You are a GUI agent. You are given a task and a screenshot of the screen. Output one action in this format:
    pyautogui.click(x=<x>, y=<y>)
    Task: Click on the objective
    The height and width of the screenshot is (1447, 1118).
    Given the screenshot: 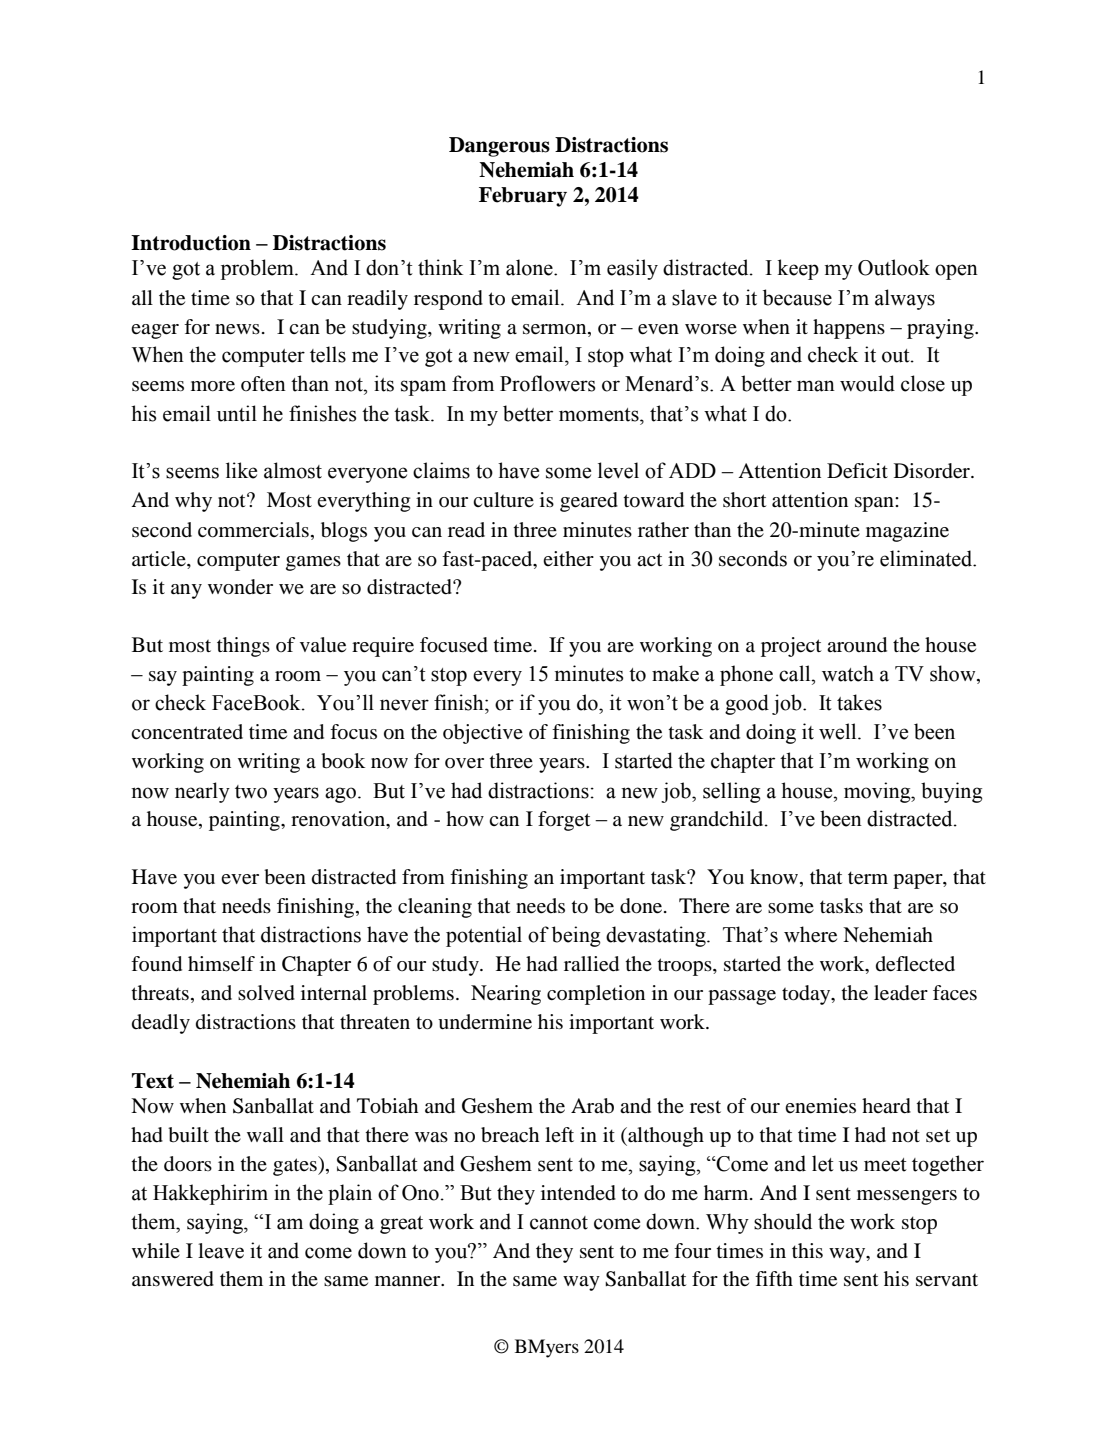 What is the action you would take?
    pyautogui.click(x=483, y=734)
